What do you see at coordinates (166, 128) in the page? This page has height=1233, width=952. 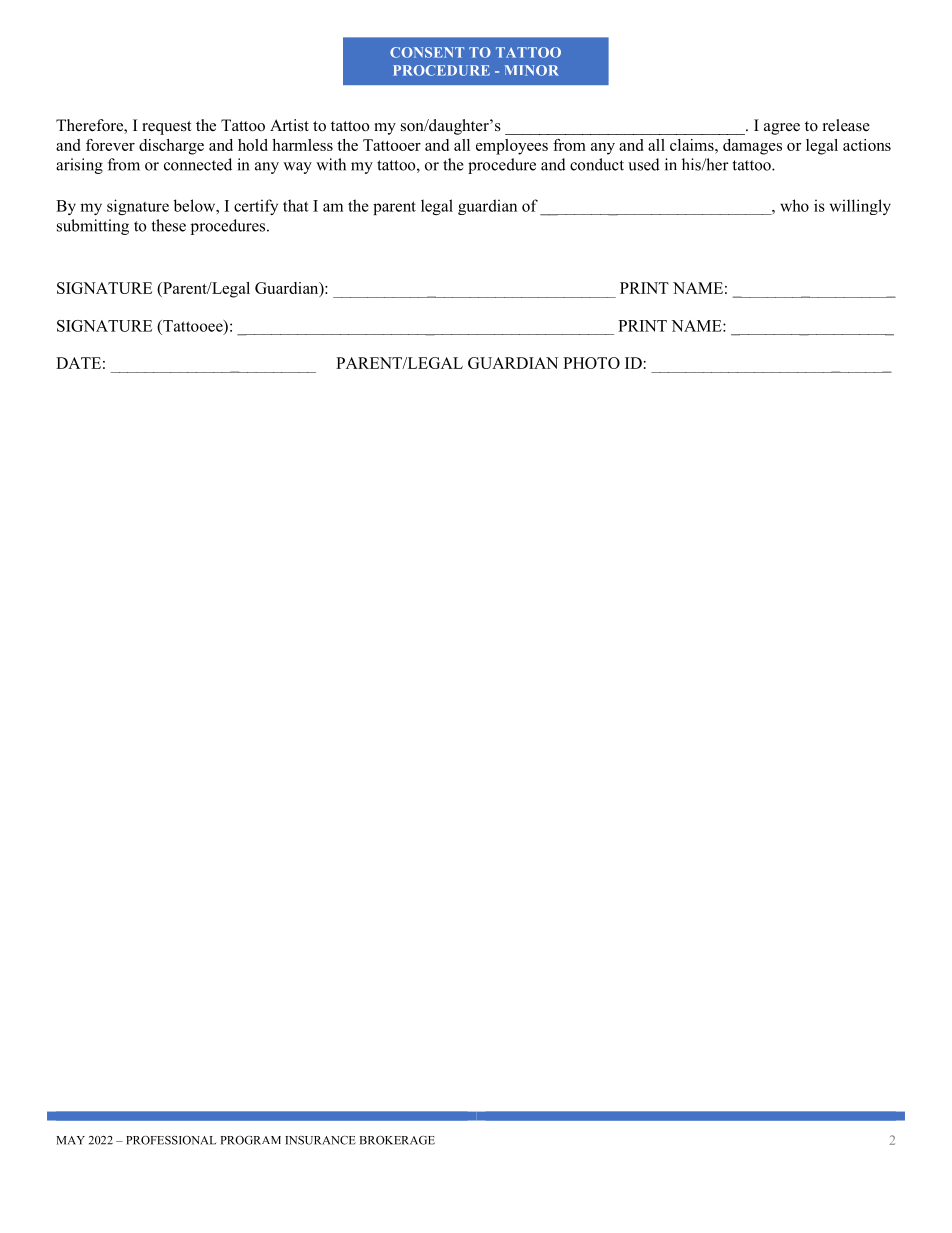 I see `request` at bounding box center [166, 128].
